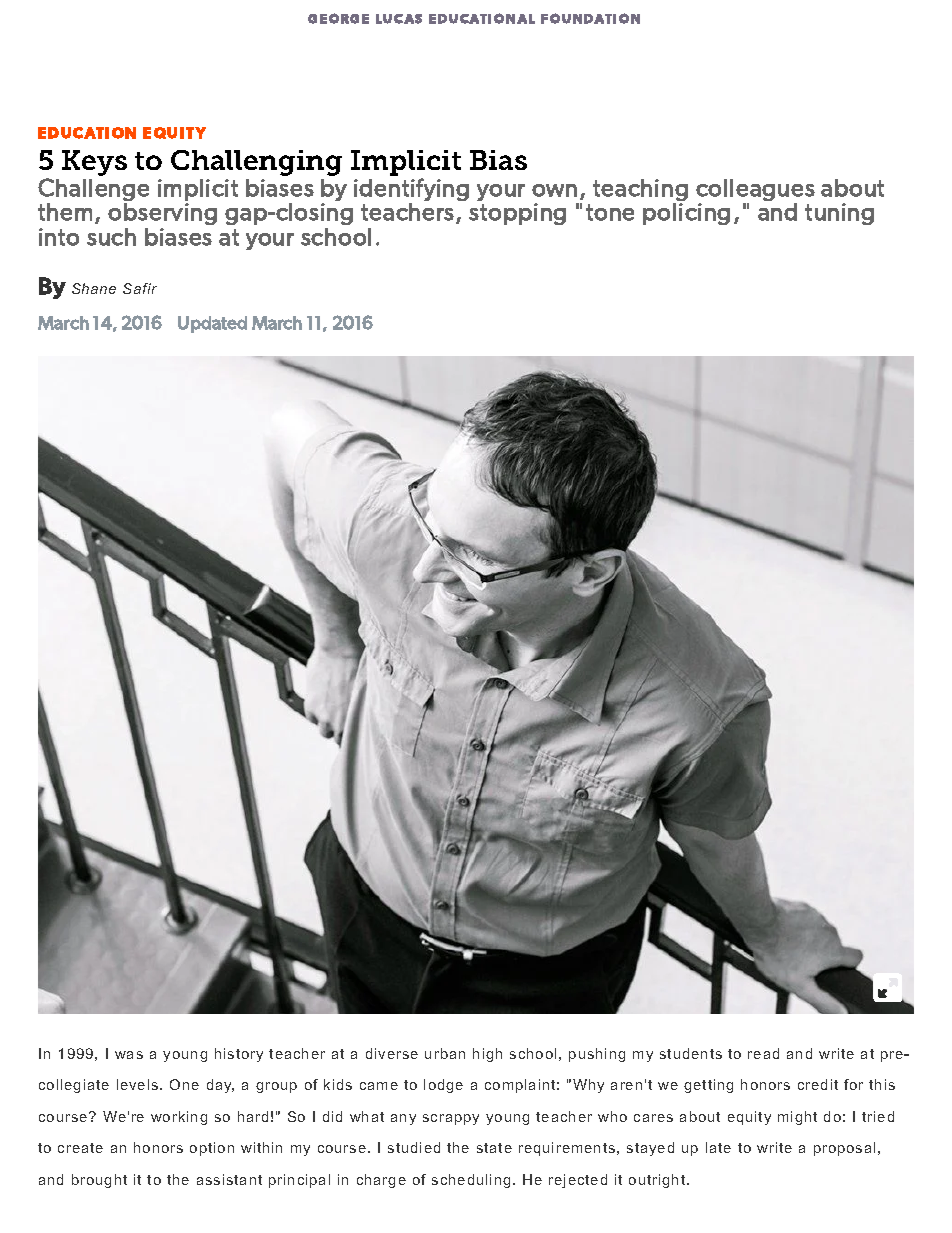 Image resolution: width=952 pixels, height=1233 pixels. What do you see at coordinates (494, 1148) in the screenshot?
I see `state` at bounding box center [494, 1148].
